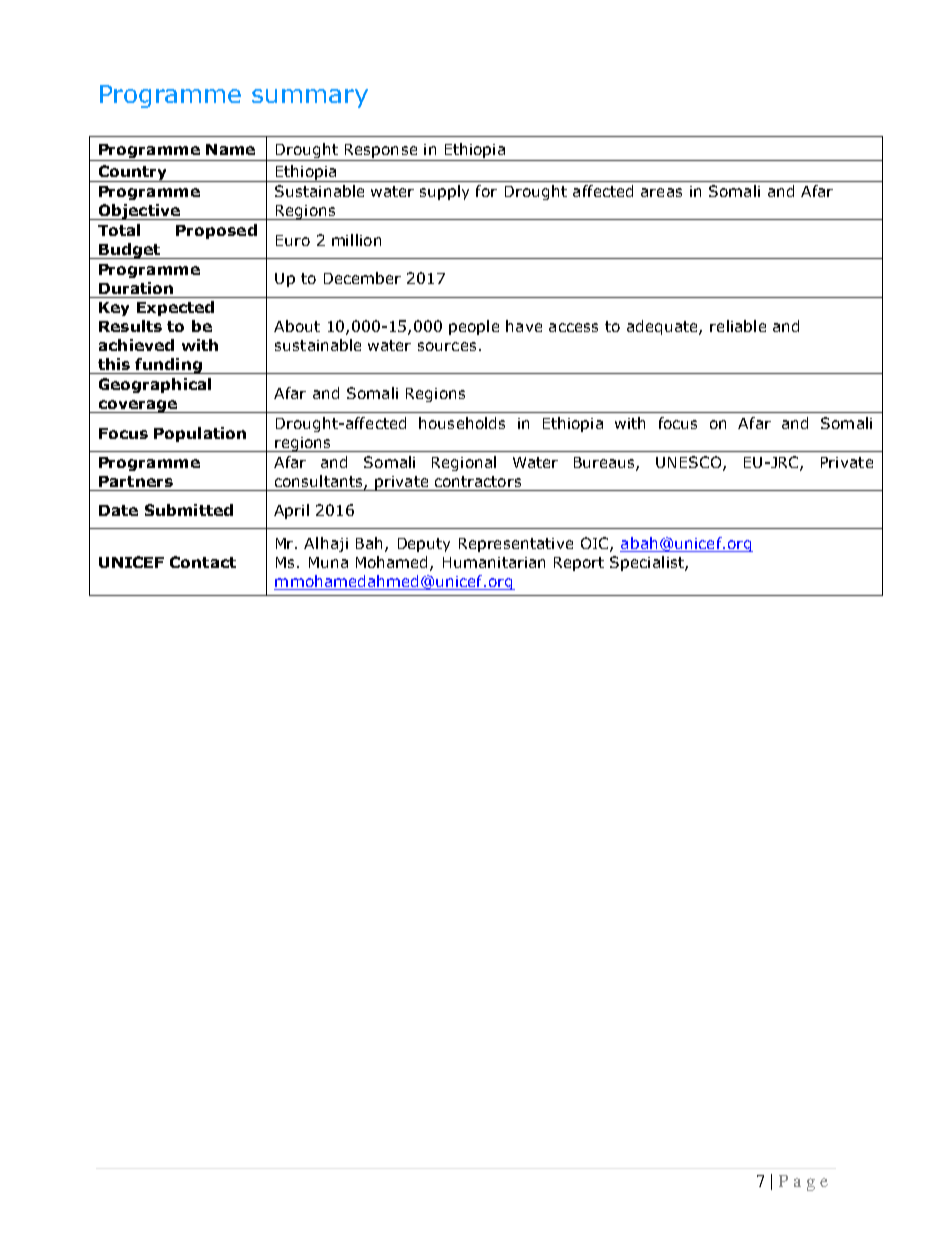  What do you see at coordinates (447, 346) in the screenshot?
I see `sources` at bounding box center [447, 346].
